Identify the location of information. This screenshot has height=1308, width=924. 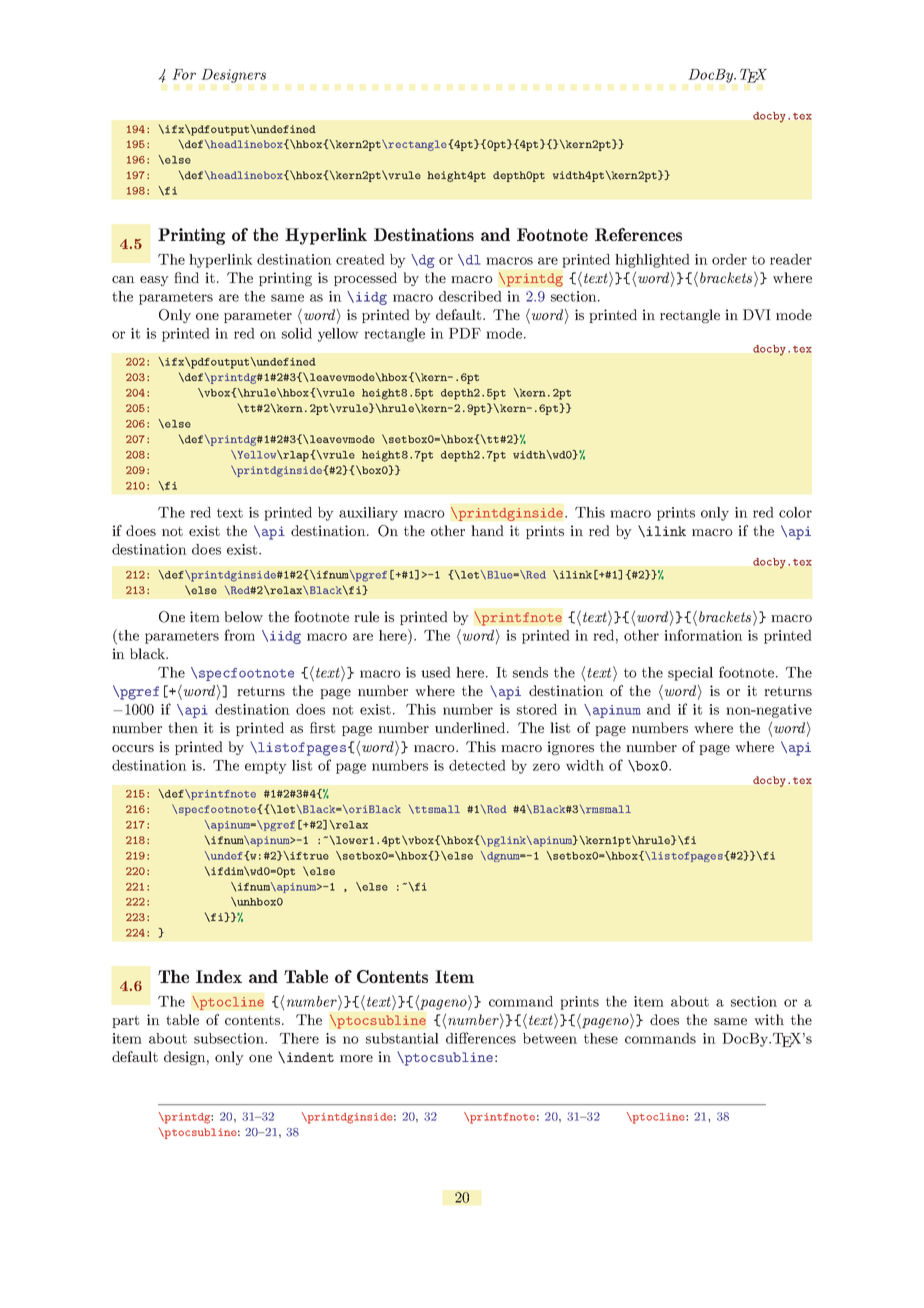
(703, 635).
